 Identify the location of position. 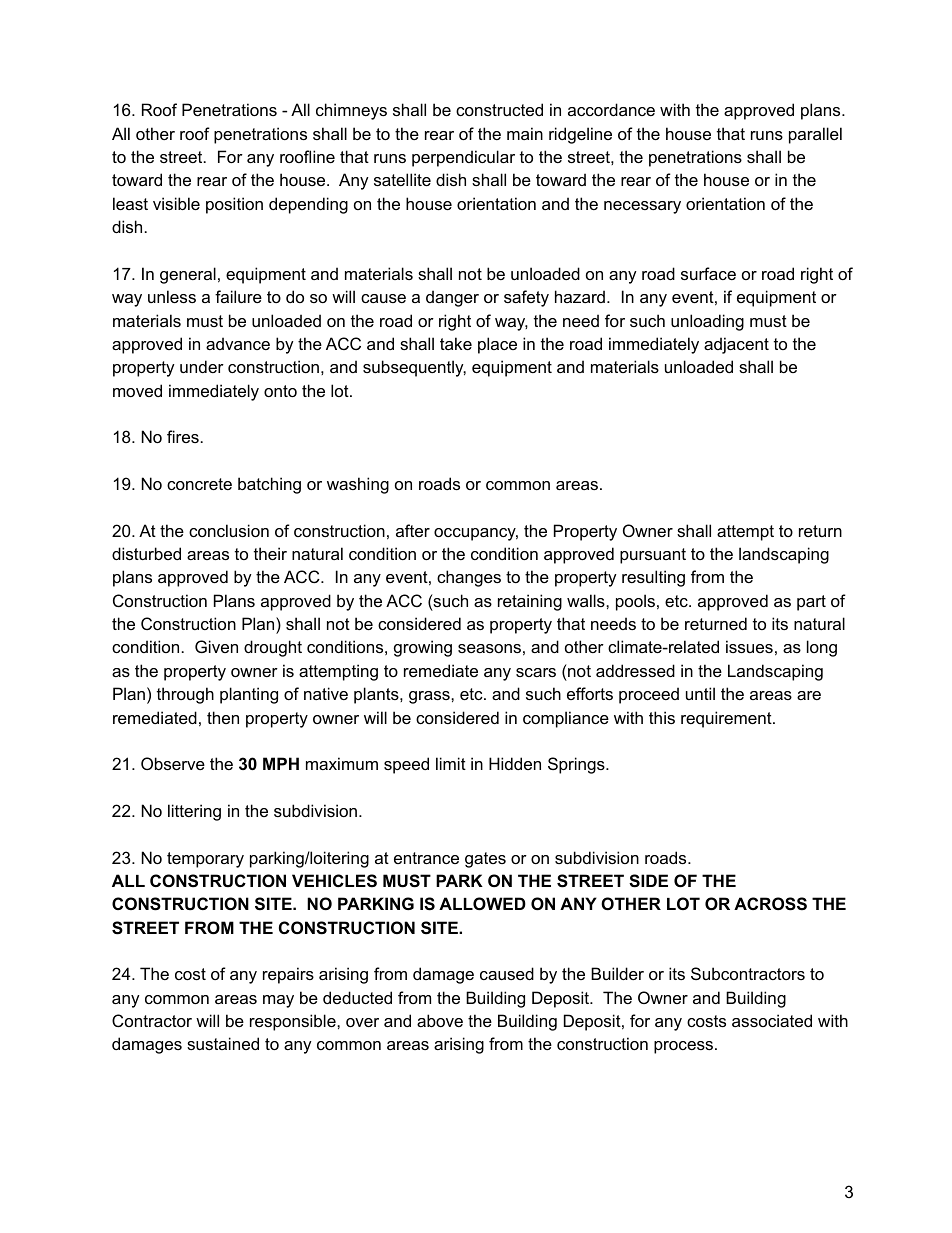
(234, 205).
